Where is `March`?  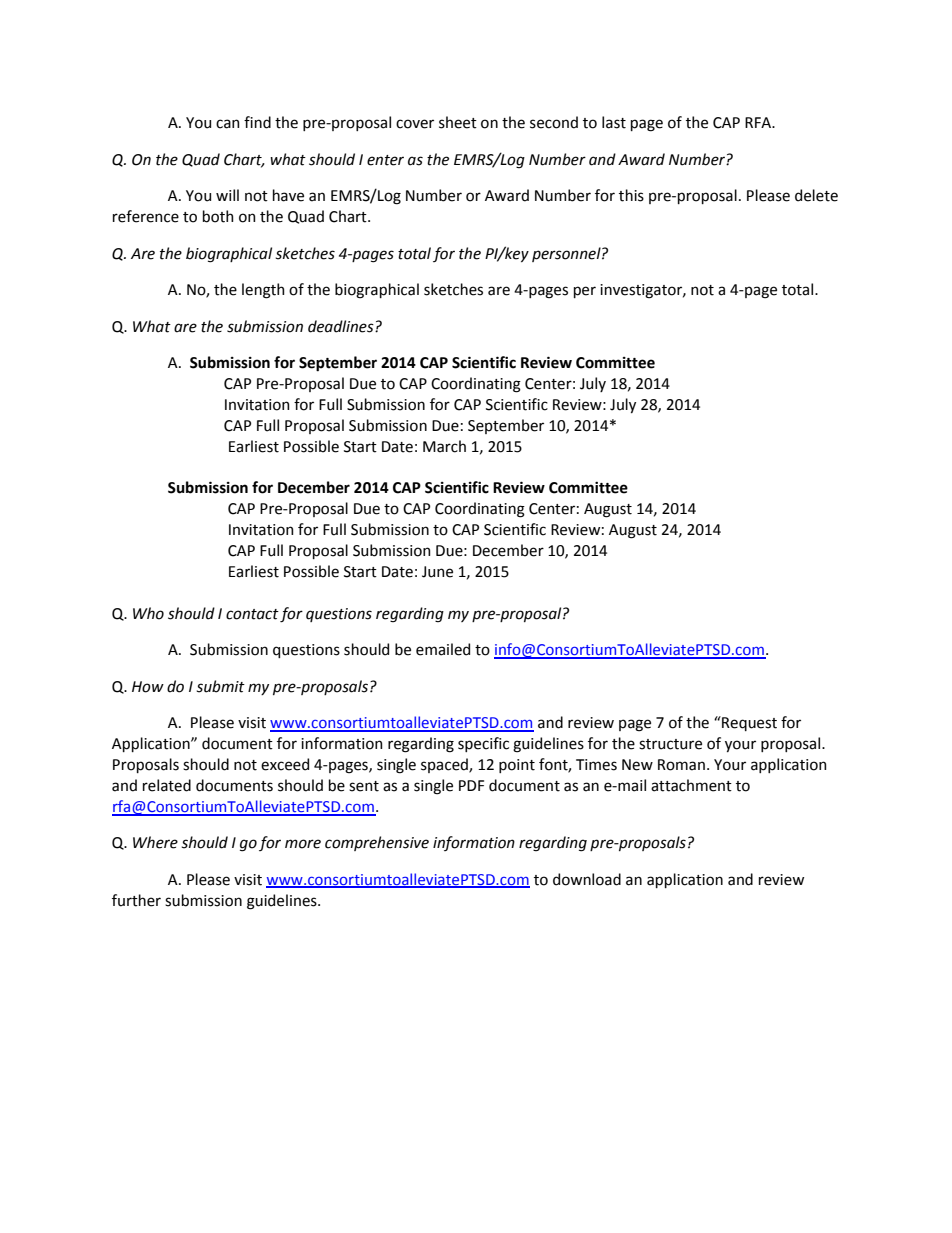 March is located at coordinates (444, 446).
